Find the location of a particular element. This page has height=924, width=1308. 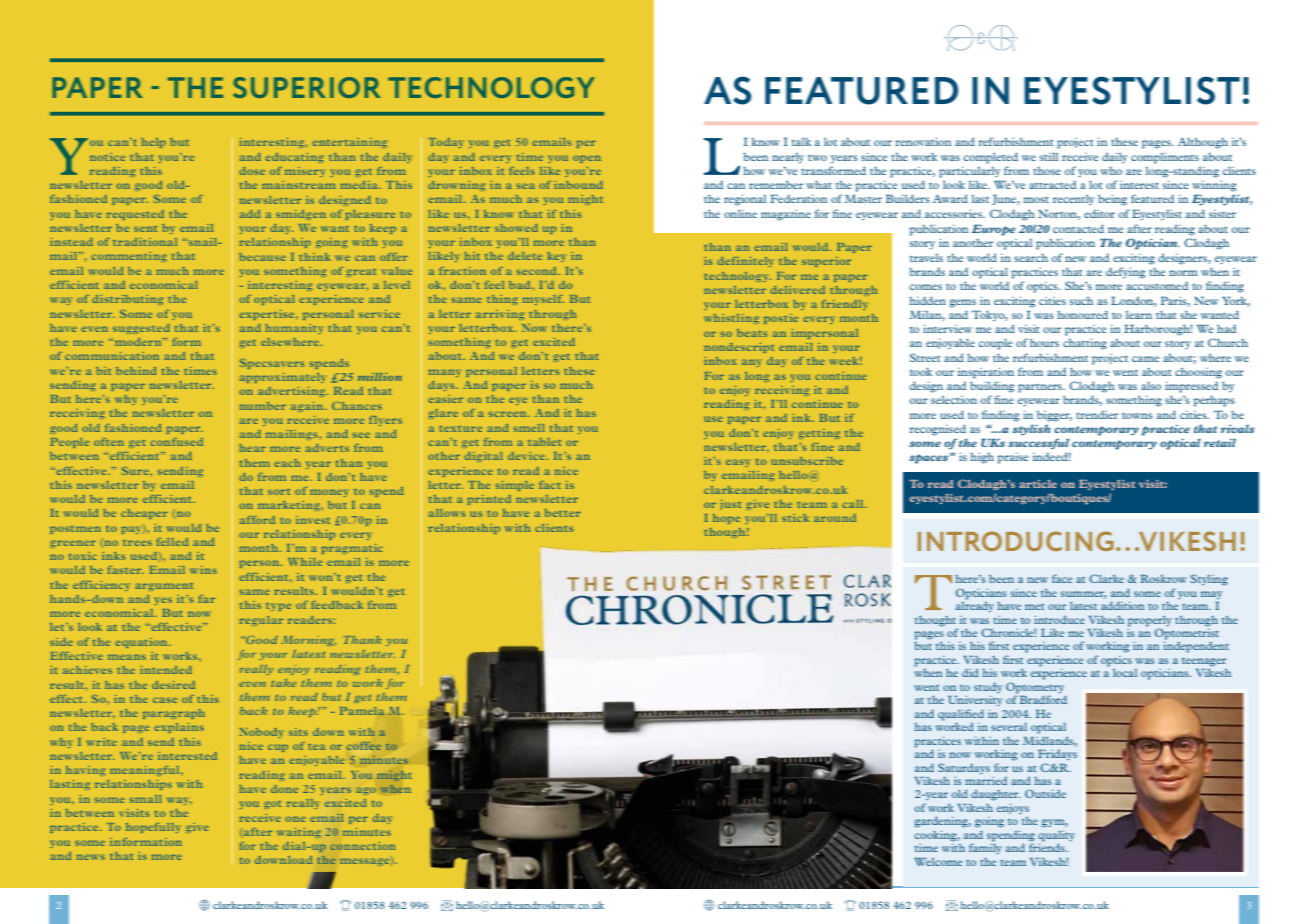

open is located at coordinates (587, 159).
